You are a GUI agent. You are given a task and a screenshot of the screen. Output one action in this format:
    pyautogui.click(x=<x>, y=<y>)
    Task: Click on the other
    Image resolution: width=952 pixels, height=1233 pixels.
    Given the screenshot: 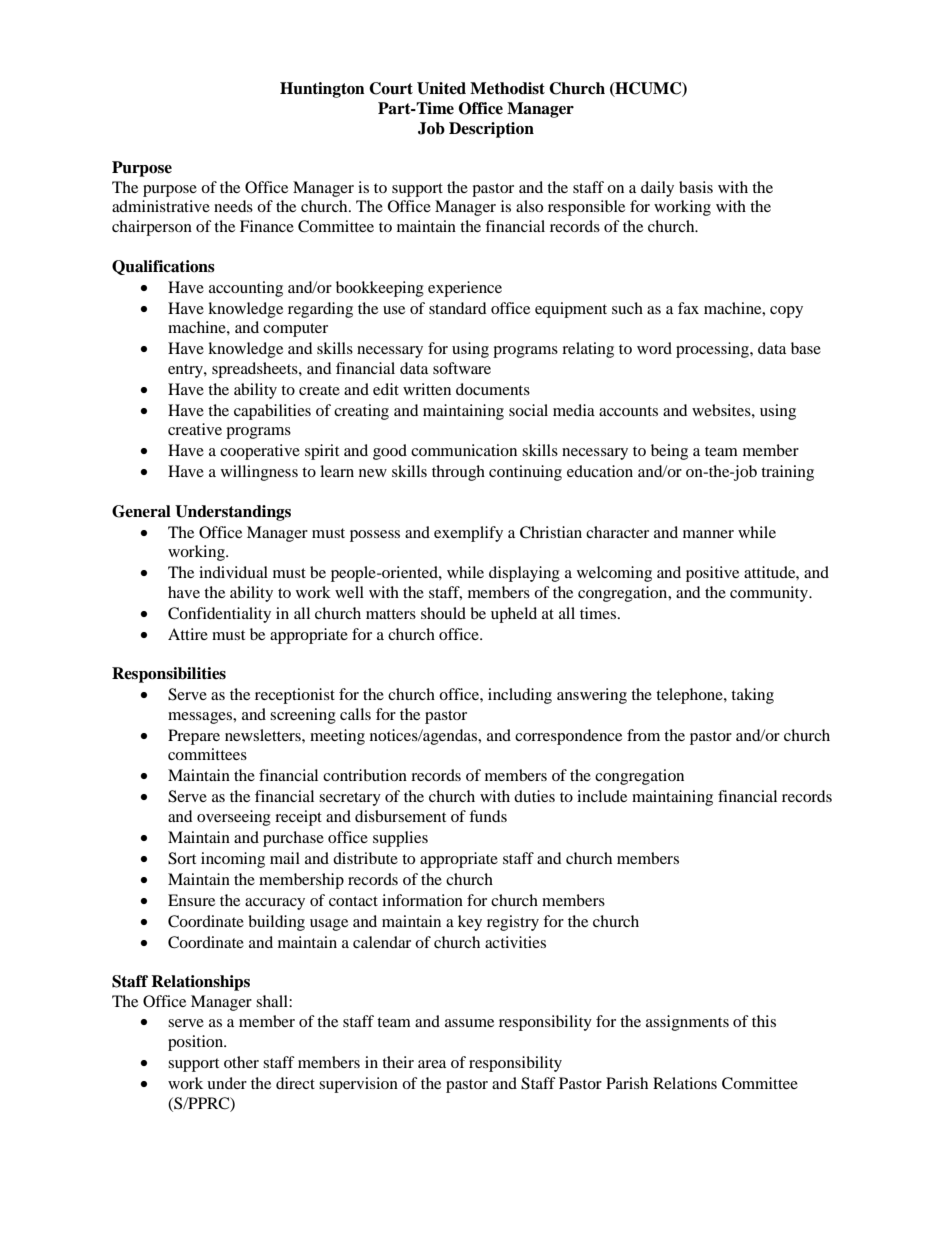 What is the action you would take?
    pyautogui.click(x=241, y=1062)
